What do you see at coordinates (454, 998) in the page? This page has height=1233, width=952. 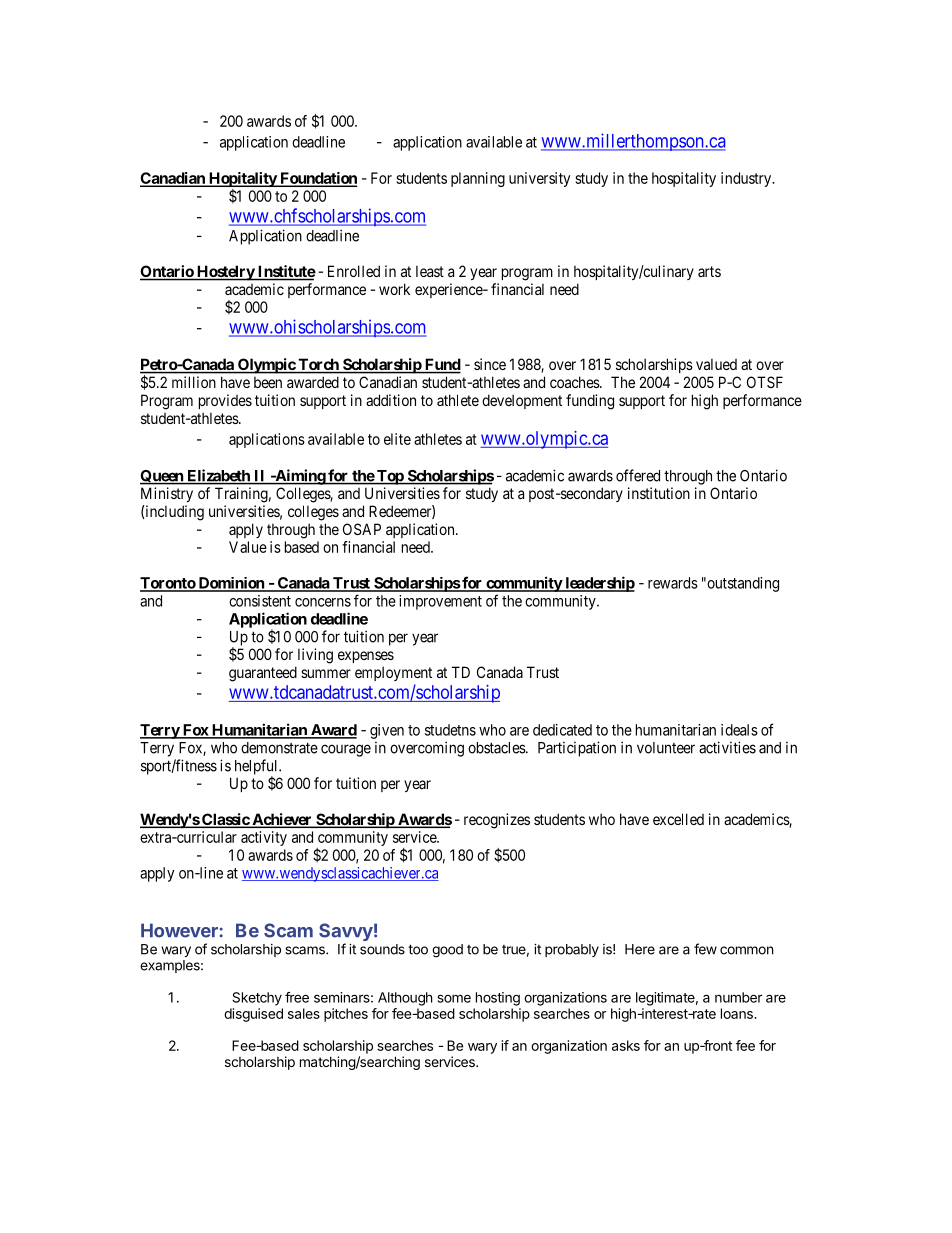 I see `some` at bounding box center [454, 998].
